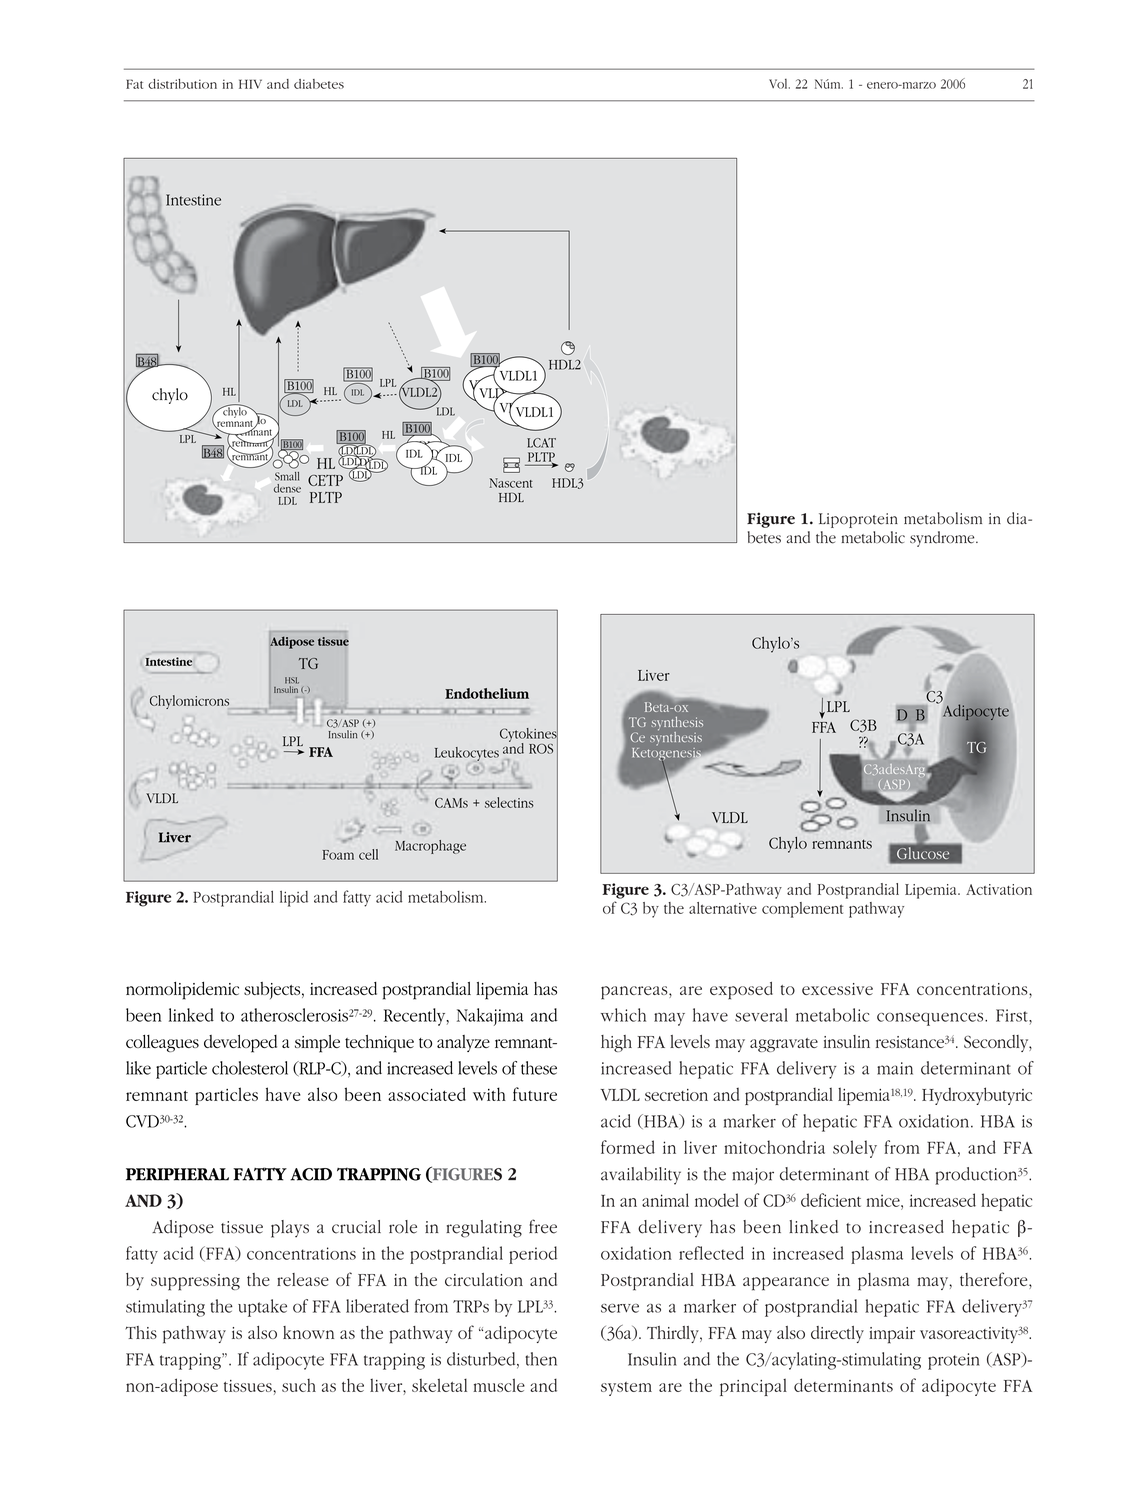 Image resolution: width=1125 pixels, height=1500 pixels. I want to click on Vol, so click(779, 84).
